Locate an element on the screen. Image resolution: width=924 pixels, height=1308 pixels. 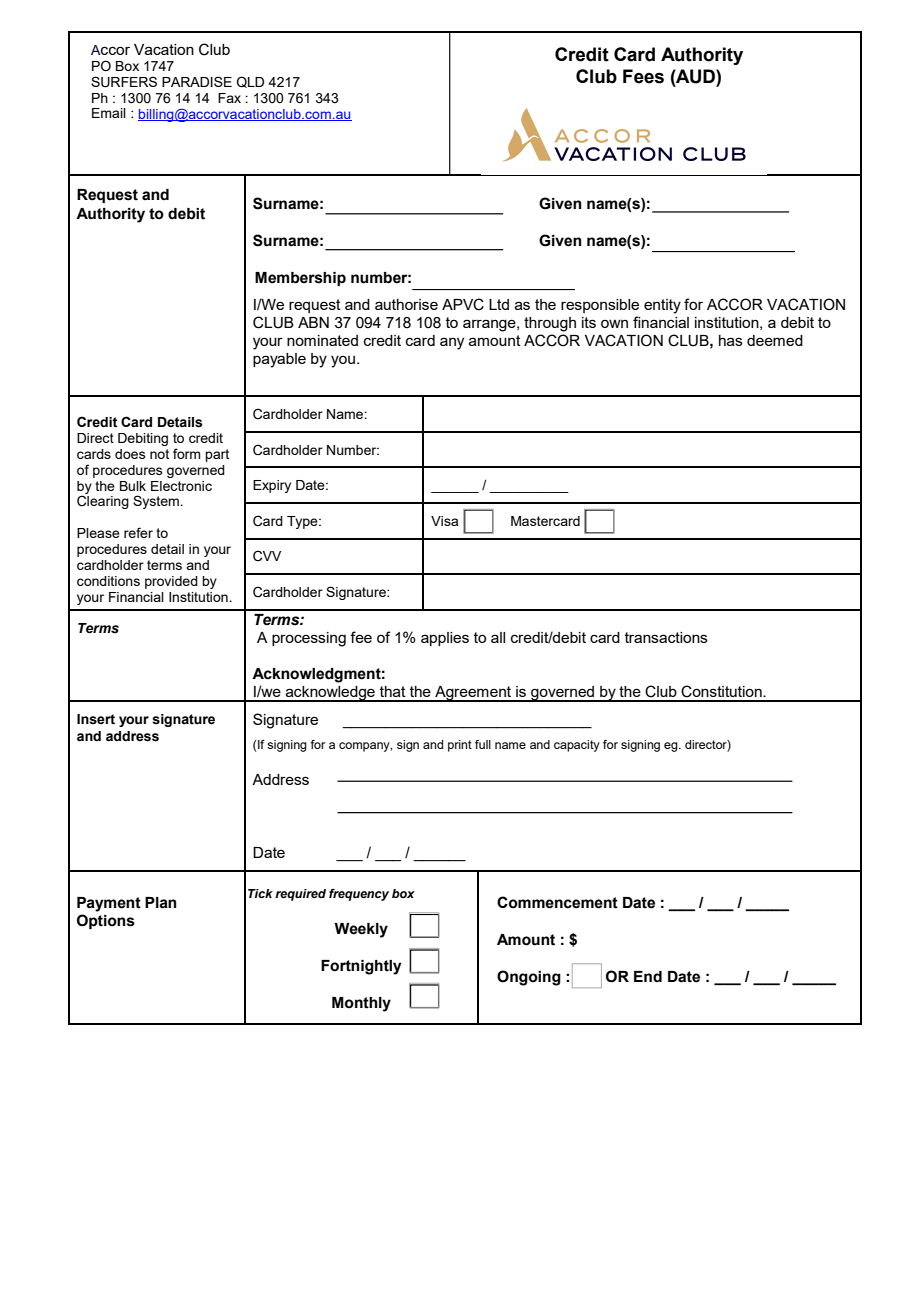
Constitution is located at coordinates (722, 691).
